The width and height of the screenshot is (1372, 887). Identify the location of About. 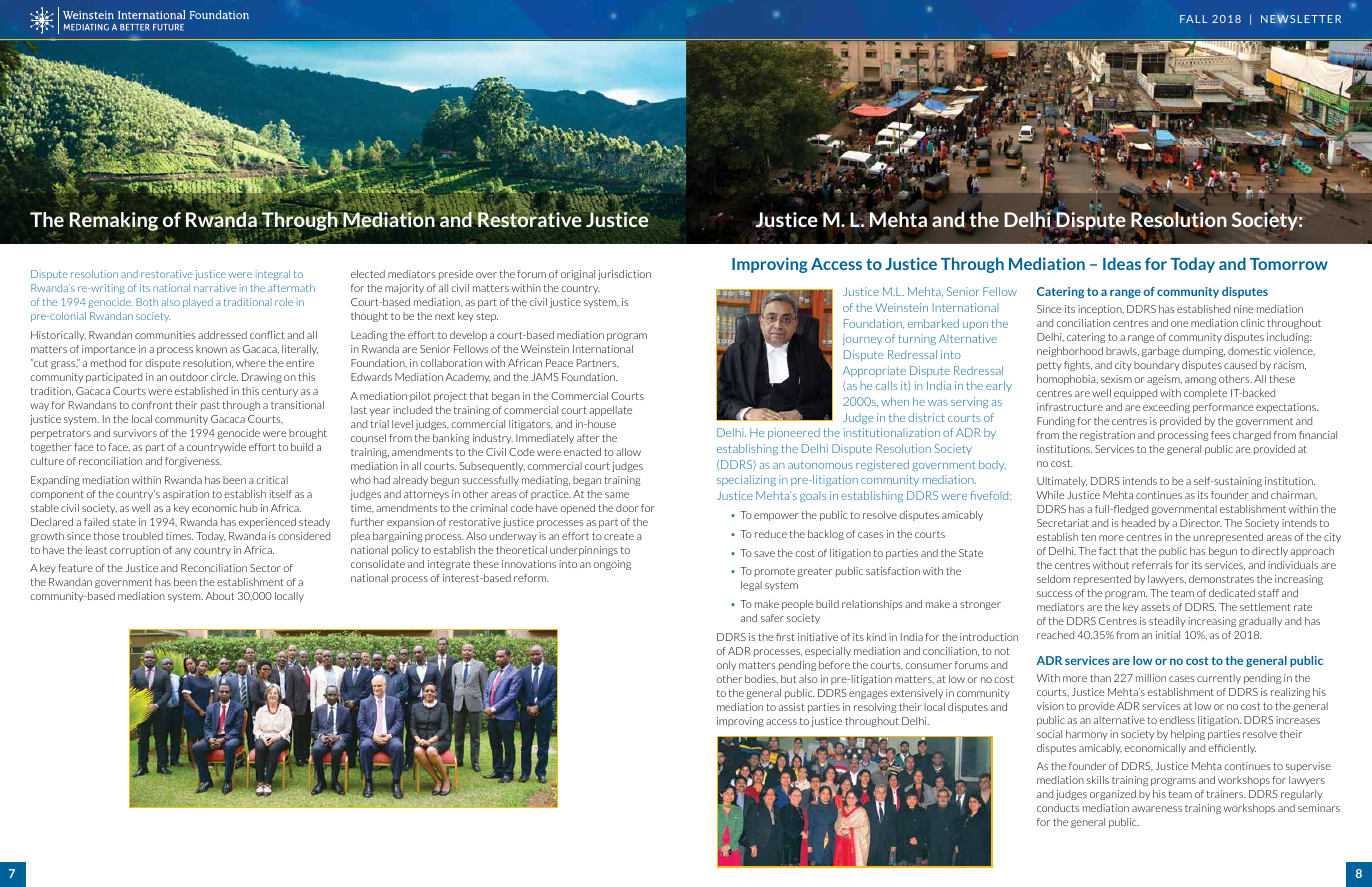
(219, 596).
